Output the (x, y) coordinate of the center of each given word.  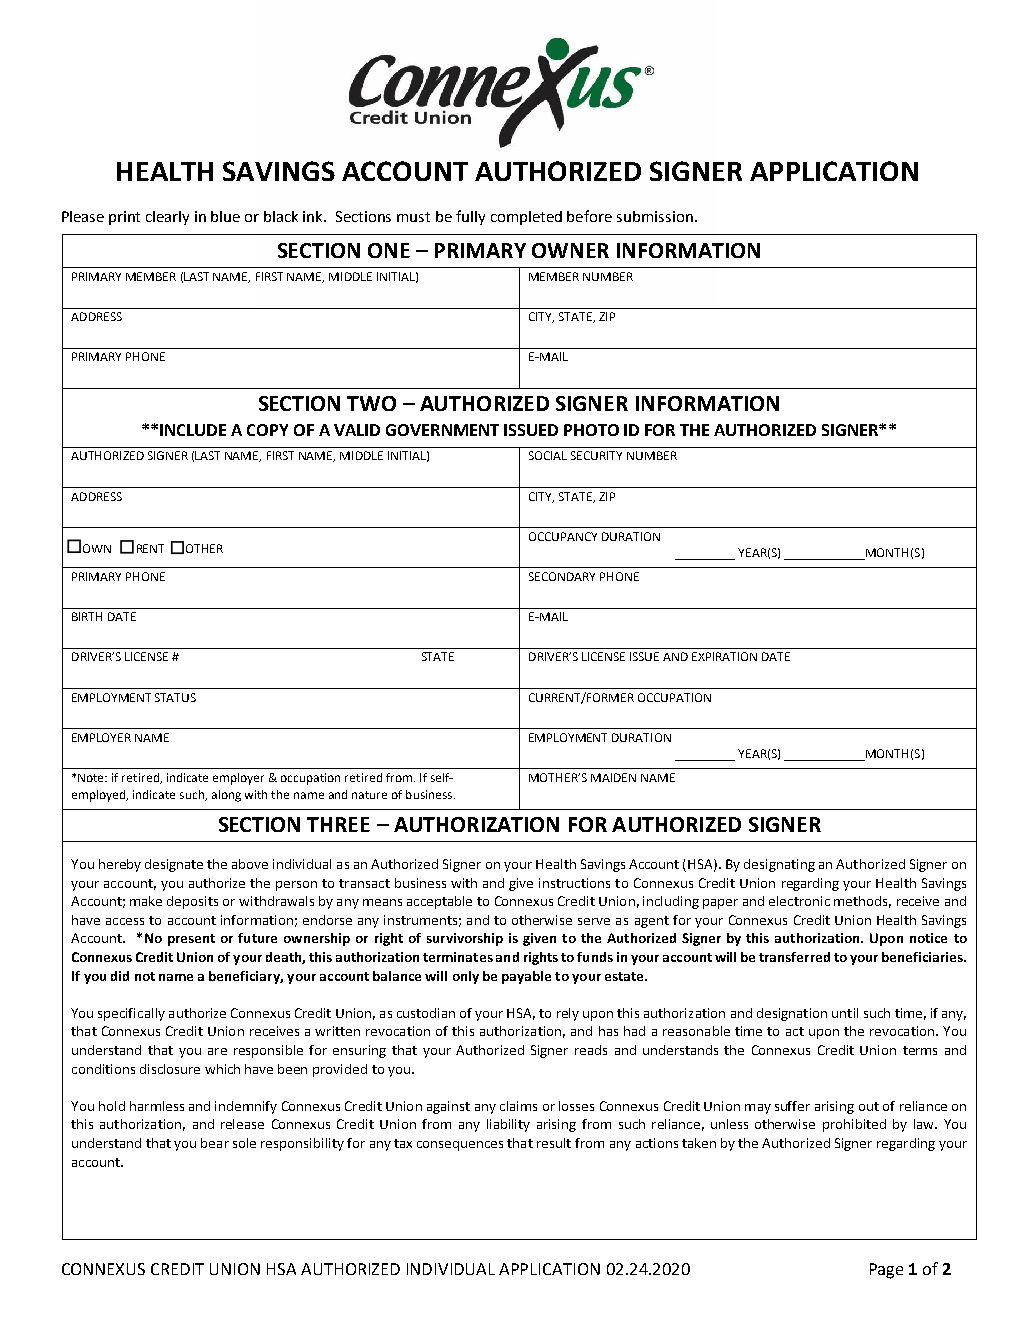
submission (655, 216)
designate (174, 865)
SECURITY (596, 455)
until (845, 1013)
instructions (574, 883)
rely (568, 1014)
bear (215, 1143)
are (217, 1051)
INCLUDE (193, 430)
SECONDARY (562, 576)
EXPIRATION (724, 656)
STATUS (175, 697)
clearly (167, 218)
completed (526, 218)
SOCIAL (548, 455)
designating (779, 865)
